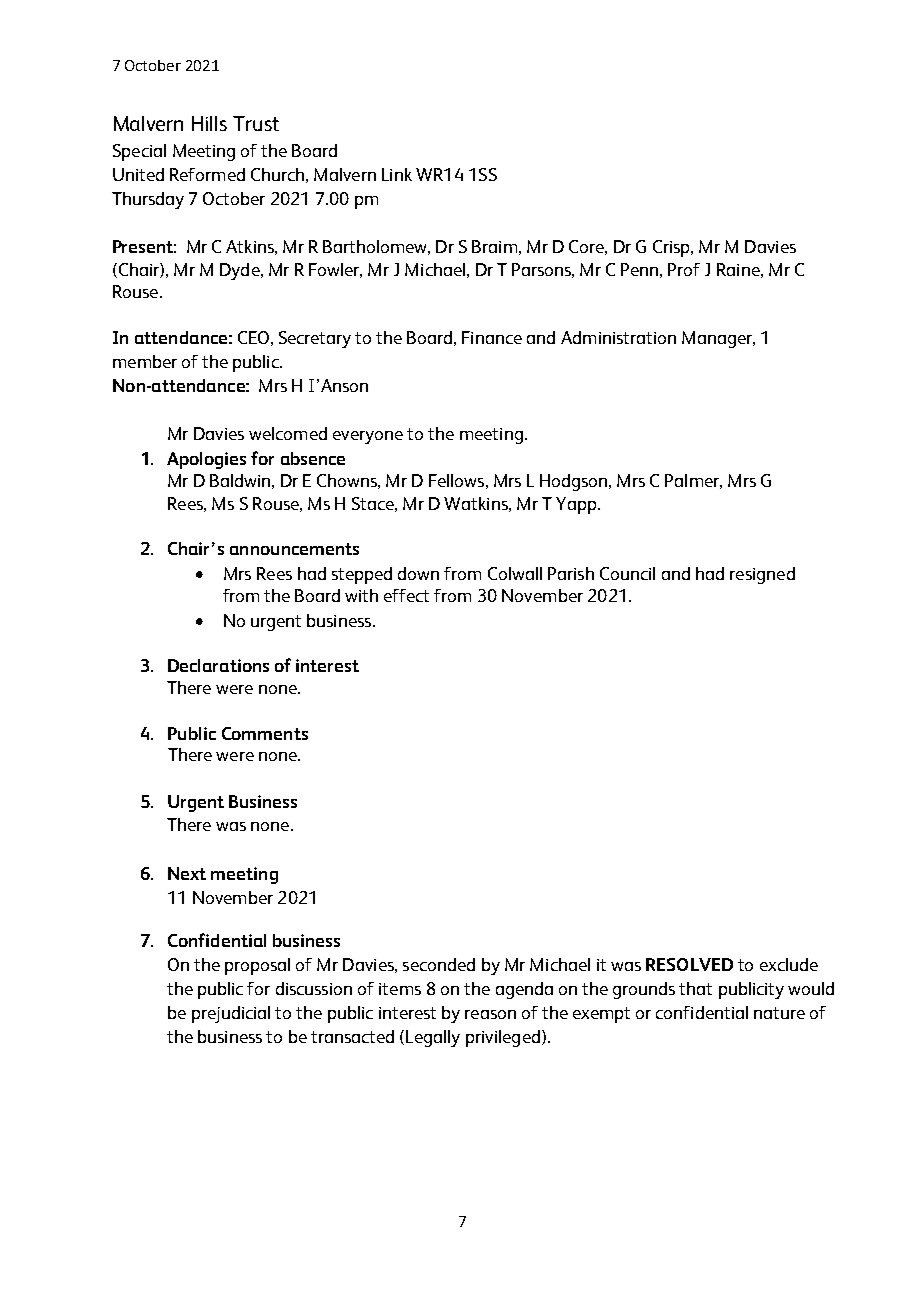 The image size is (924, 1308). Describe the element at coordinates (418, 573) in the image. I see `down` at that location.
